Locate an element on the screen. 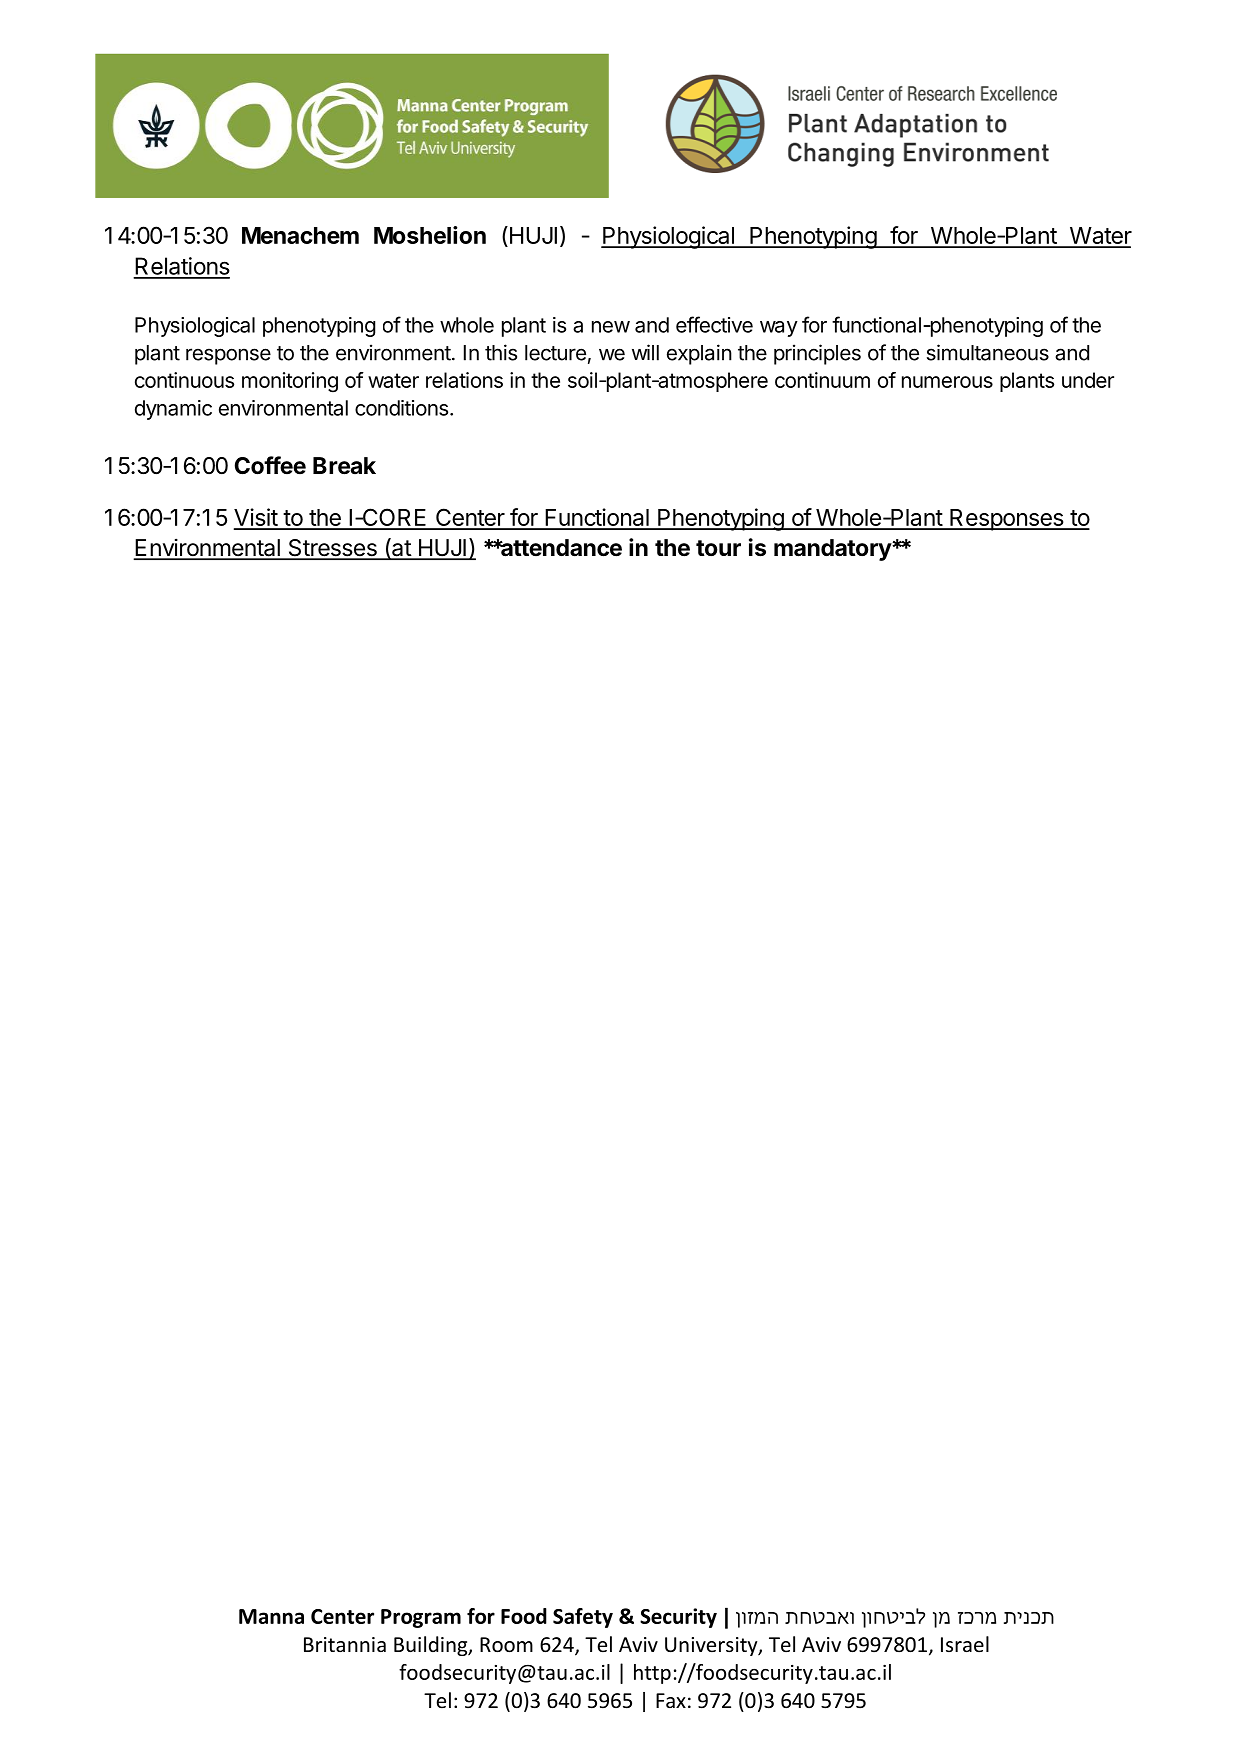 The height and width of the screenshot is (1763, 1247). Break is located at coordinates (344, 466).
